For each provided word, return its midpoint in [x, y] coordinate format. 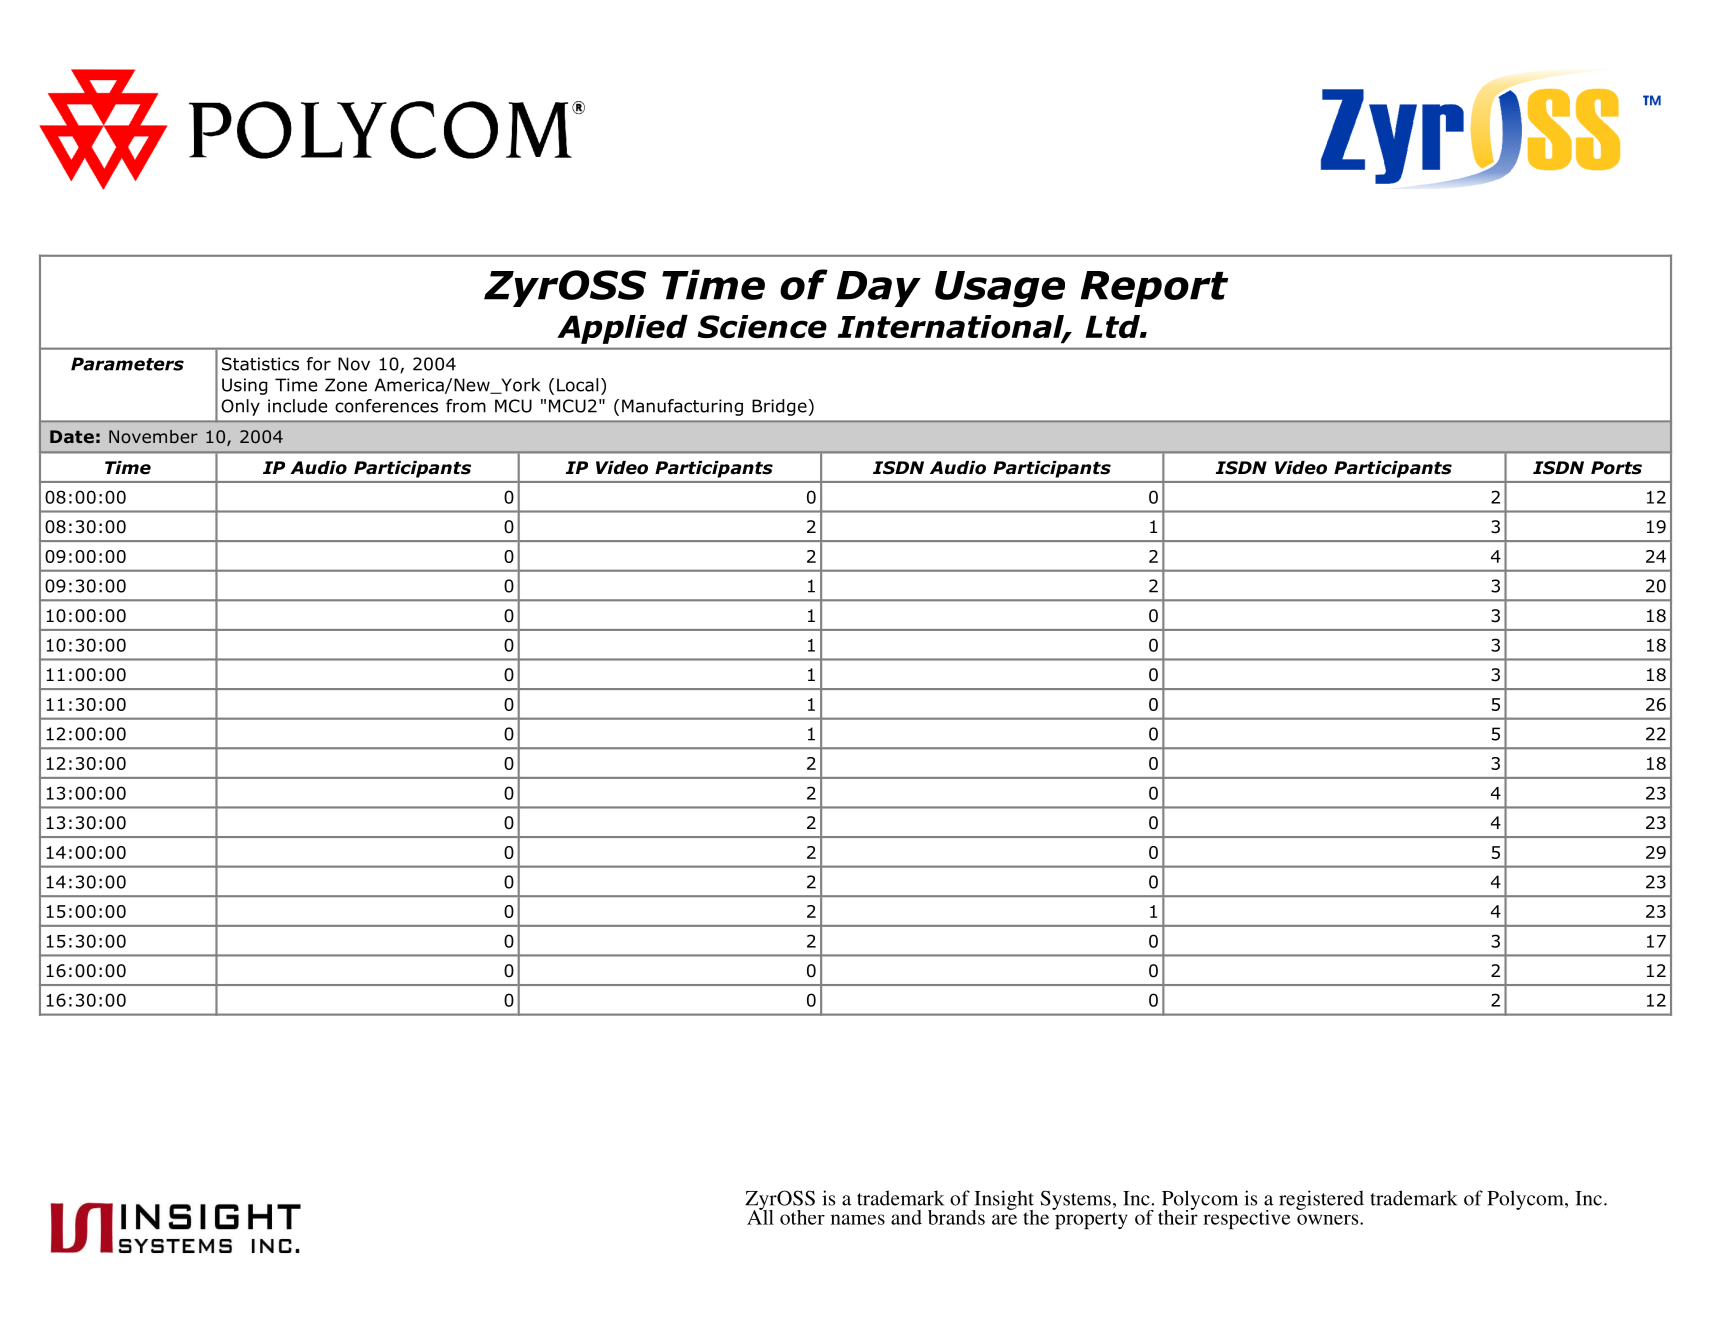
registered [1321, 1200]
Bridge [779, 407]
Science [762, 326]
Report [1155, 289]
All [760, 1216]
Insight [1003, 1201]
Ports [1616, 468]
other [802, 1217]
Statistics [260, 364]
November [153, 436]
